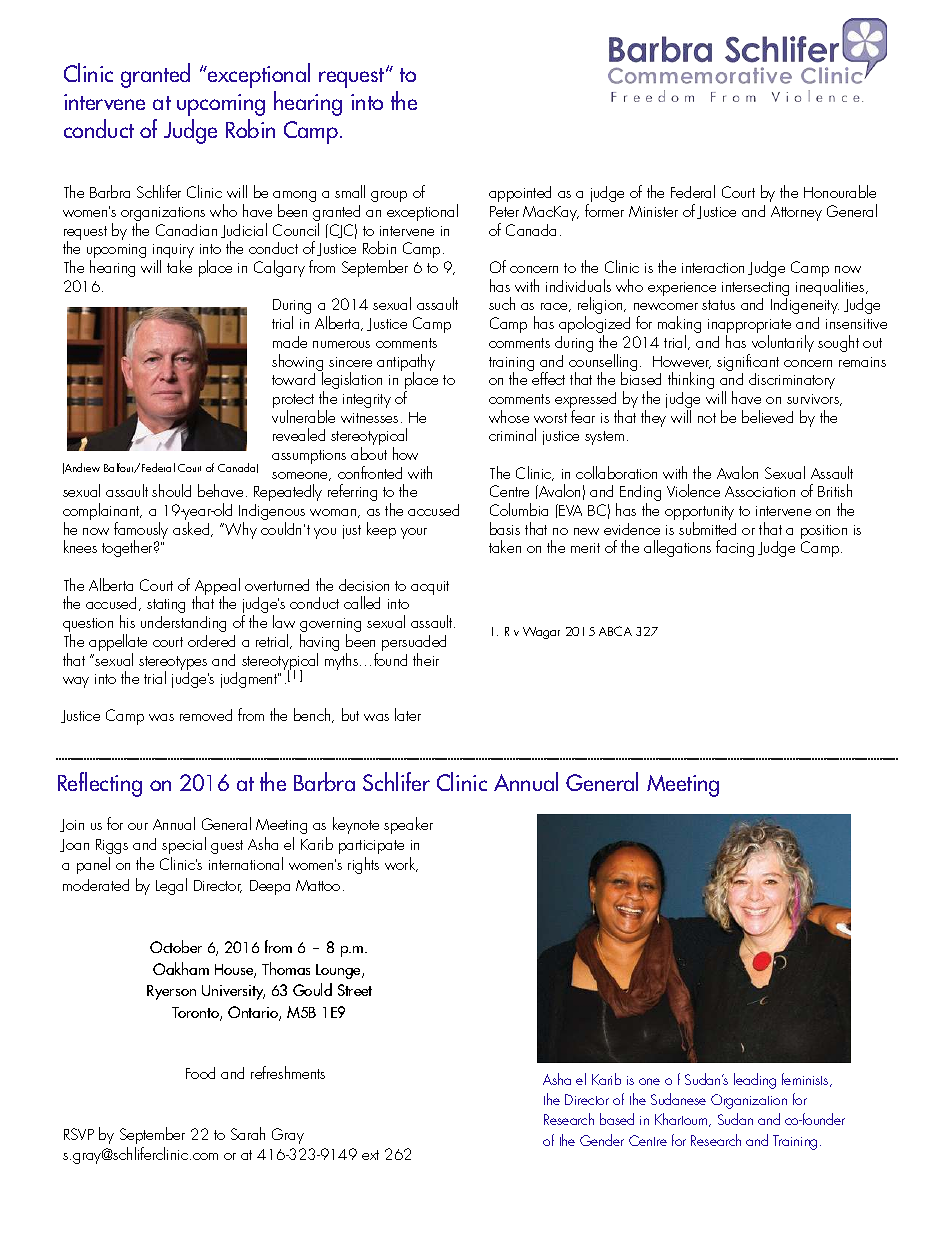 This document has width=952, height=1233. Describe the element at coordinates (796, 213) in the document. I see `Attorney` at that location.
